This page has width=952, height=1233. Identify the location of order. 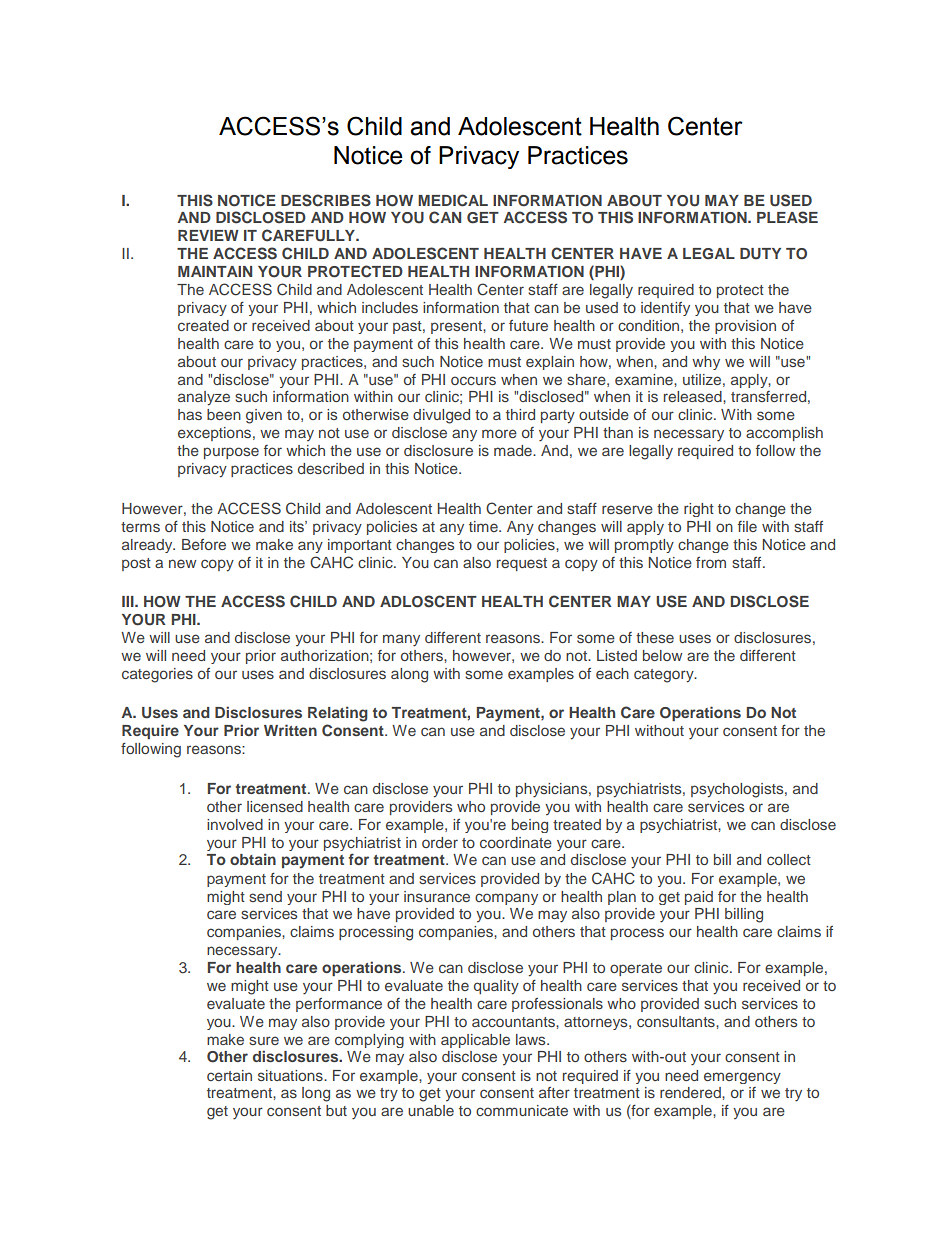
(440, 842).
